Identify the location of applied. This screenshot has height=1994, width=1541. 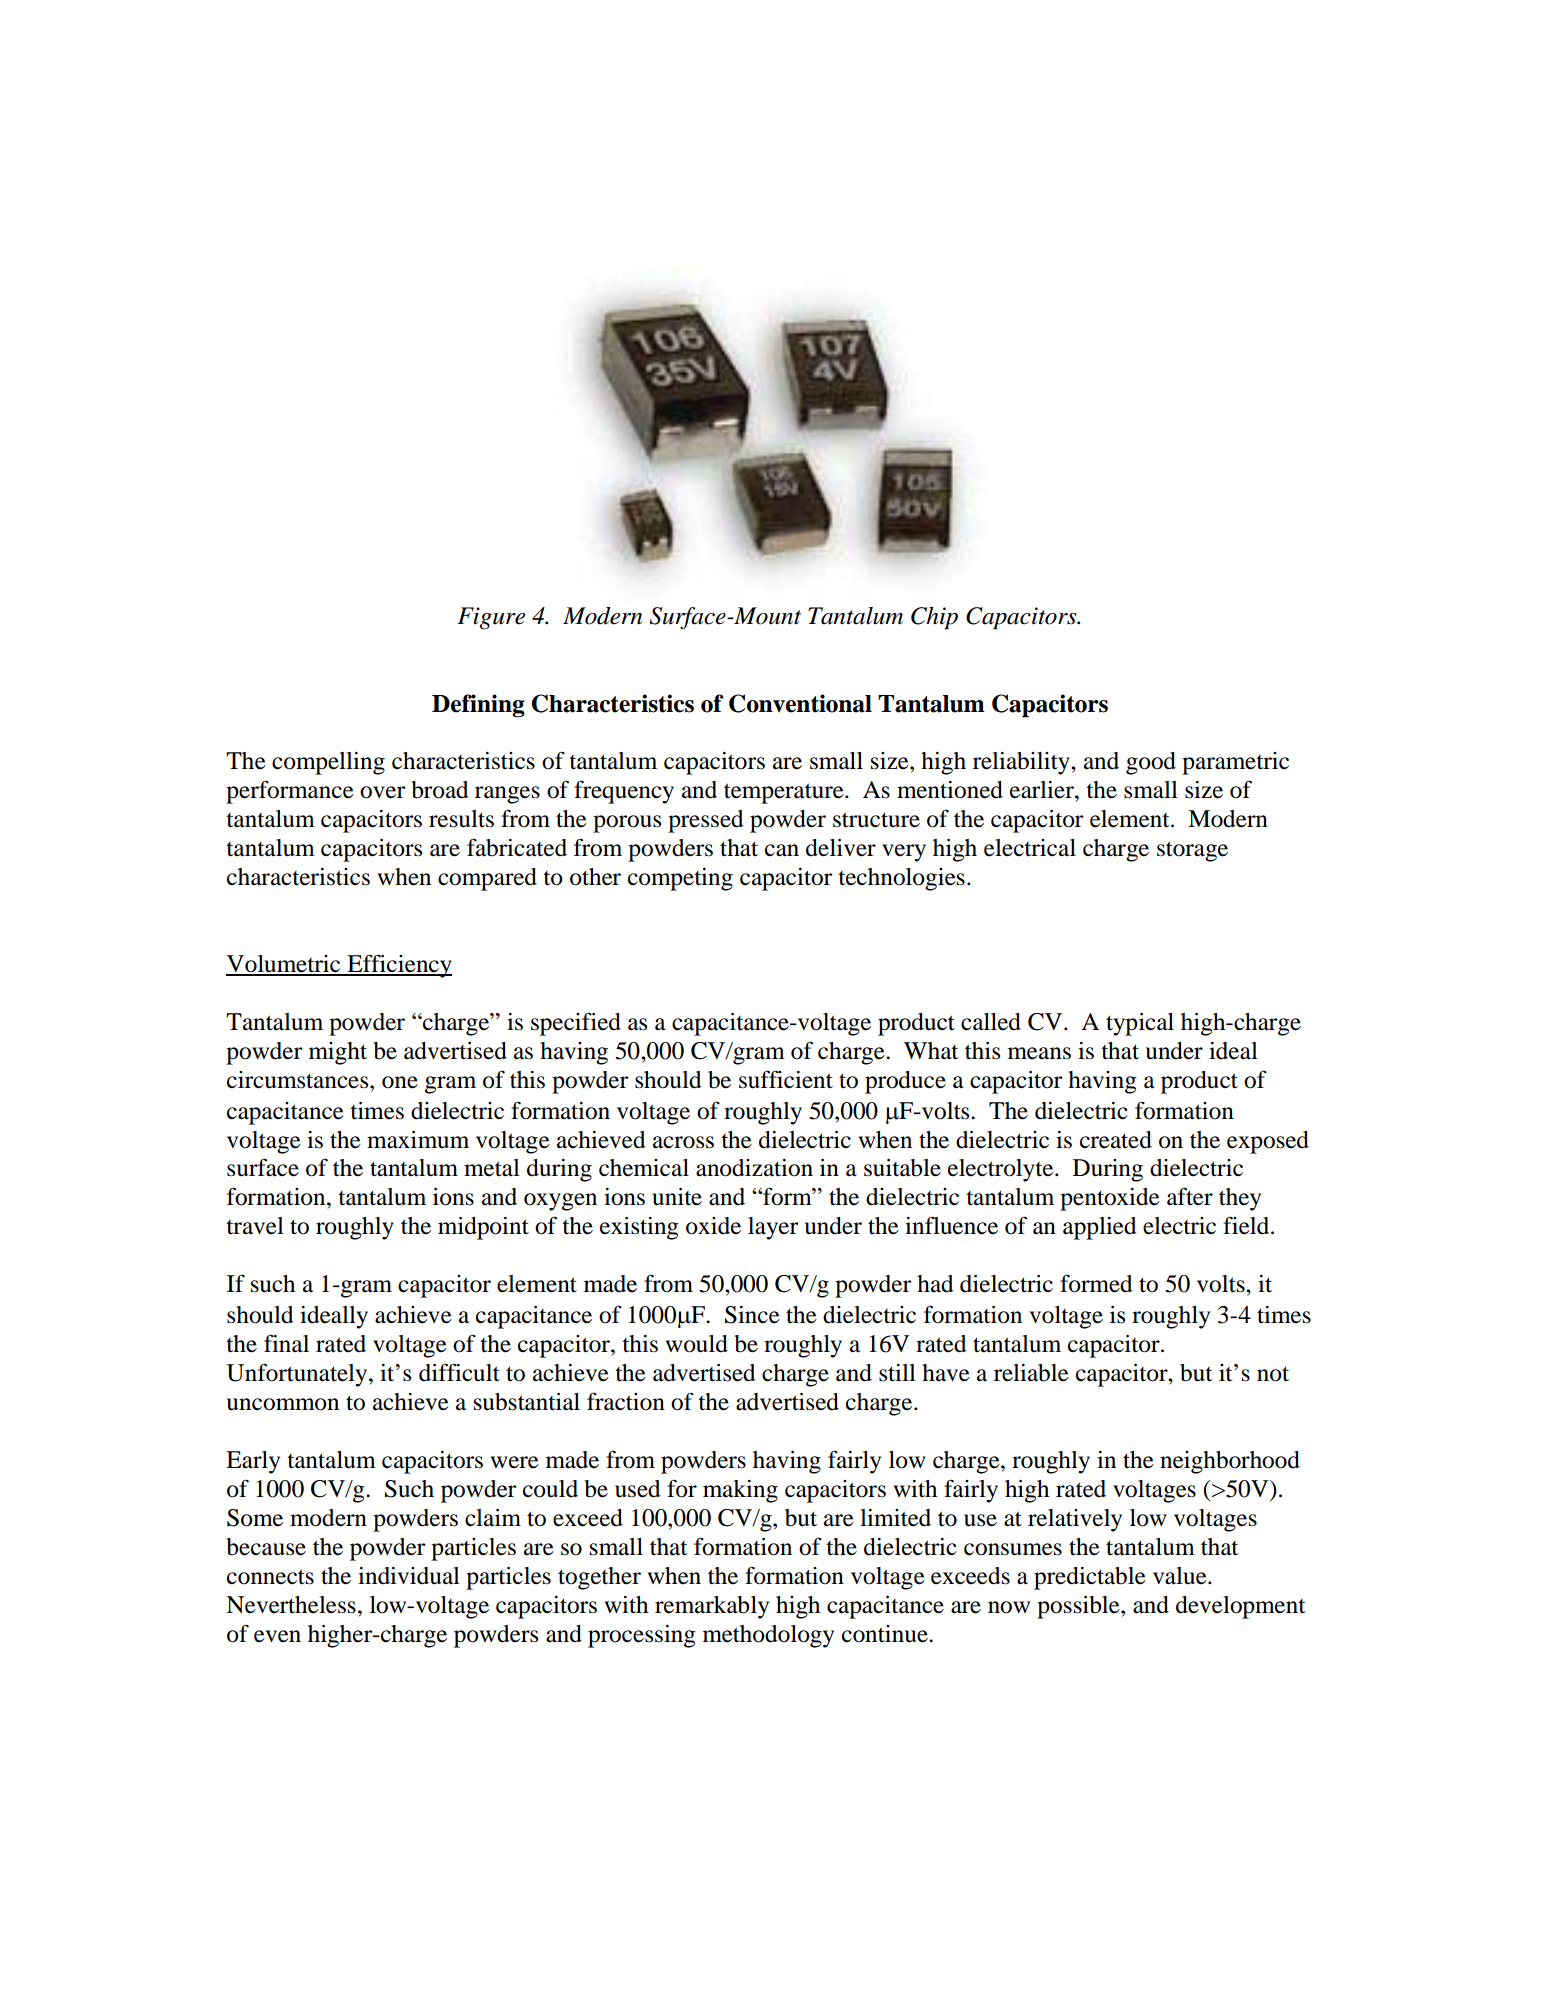
(1099, 1228).
